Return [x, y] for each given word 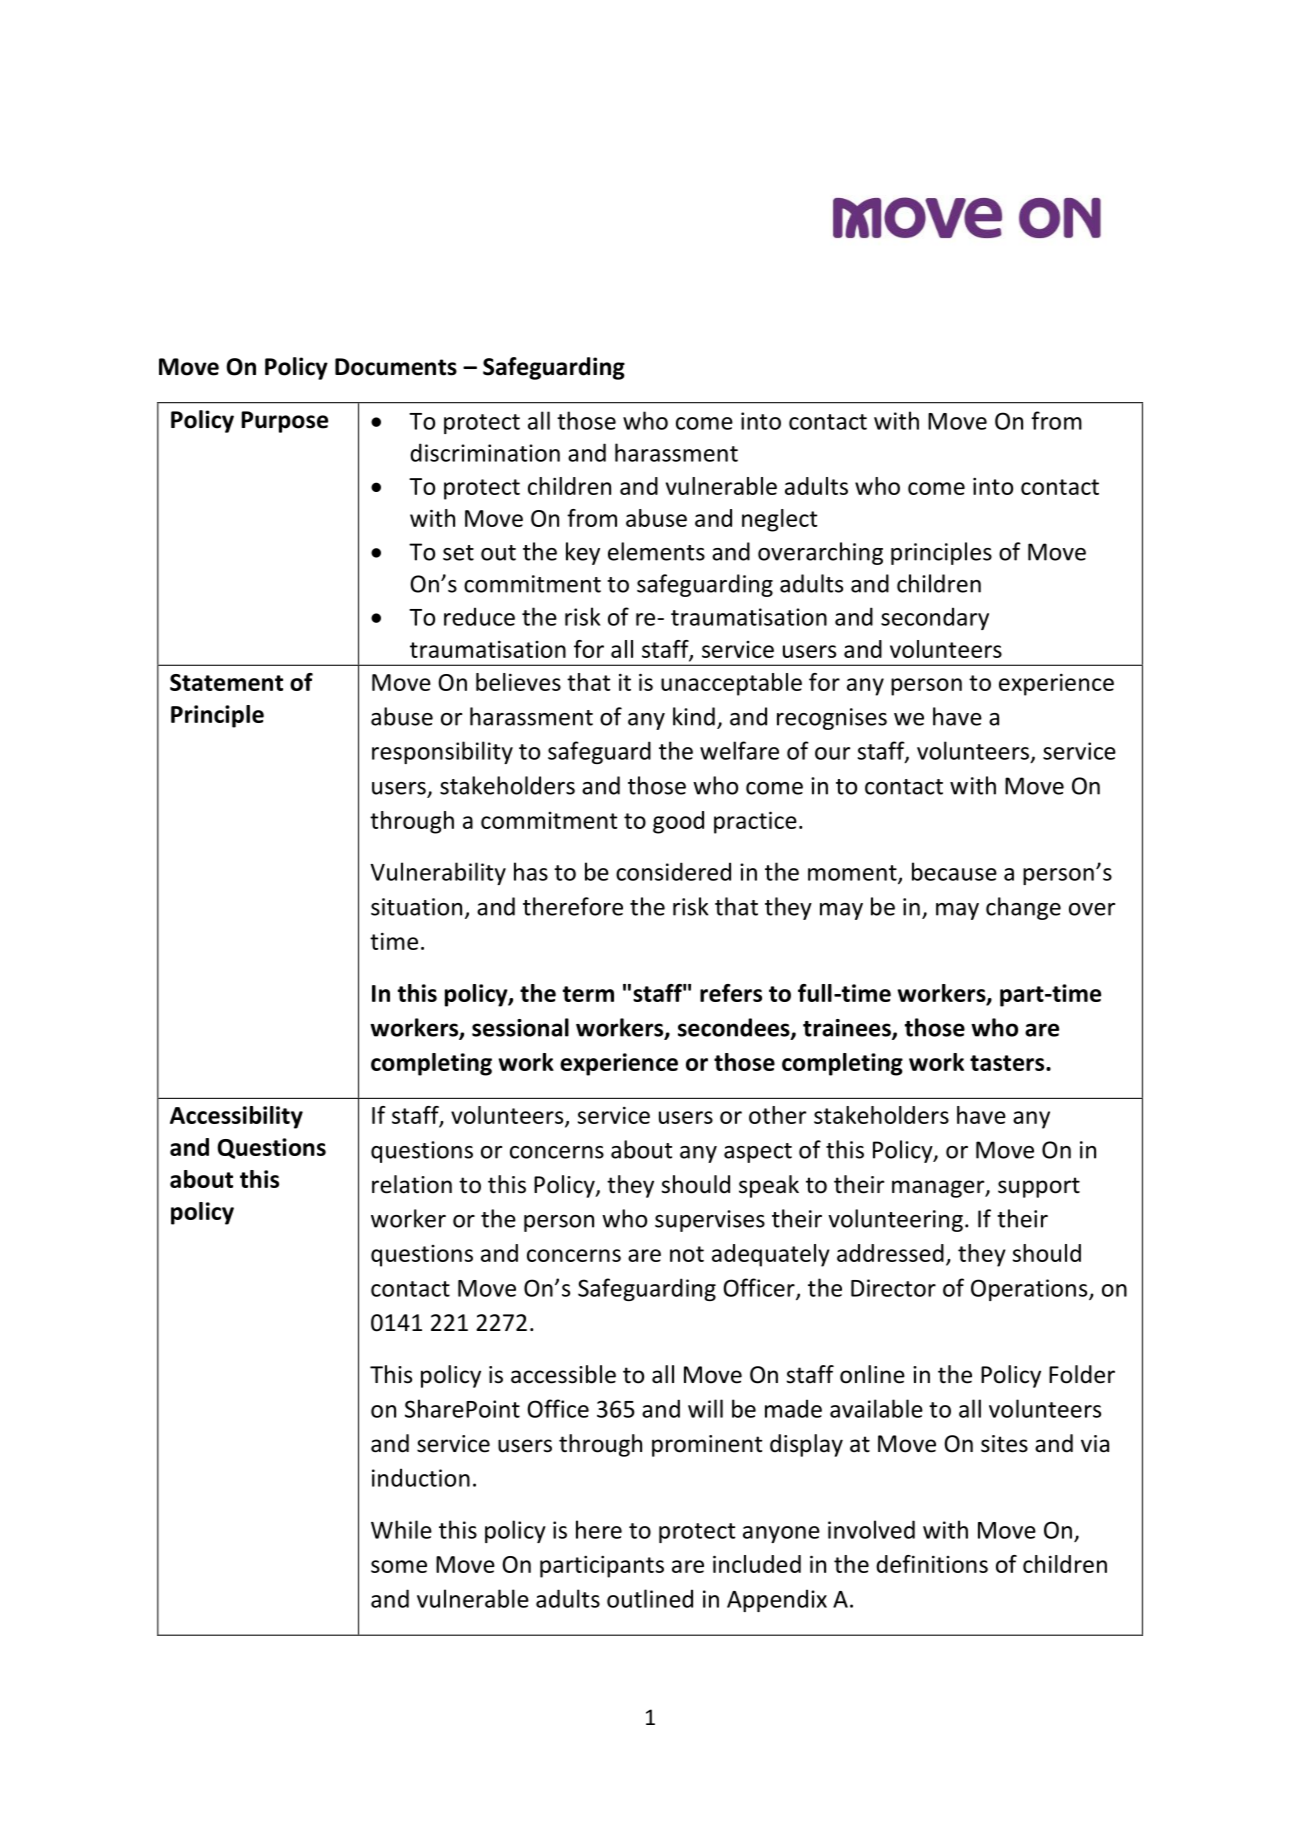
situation [416, 907]
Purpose [284, 422]
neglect [779, 520]
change [1023, 908]
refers [731, 993]
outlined [650, 1598]
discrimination [485, 452]
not [687, 1254]
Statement [226, 682]
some [399, 1566]
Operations [1030, 1290]
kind [694, 716]
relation [412, 1184]
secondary [935, 618]
